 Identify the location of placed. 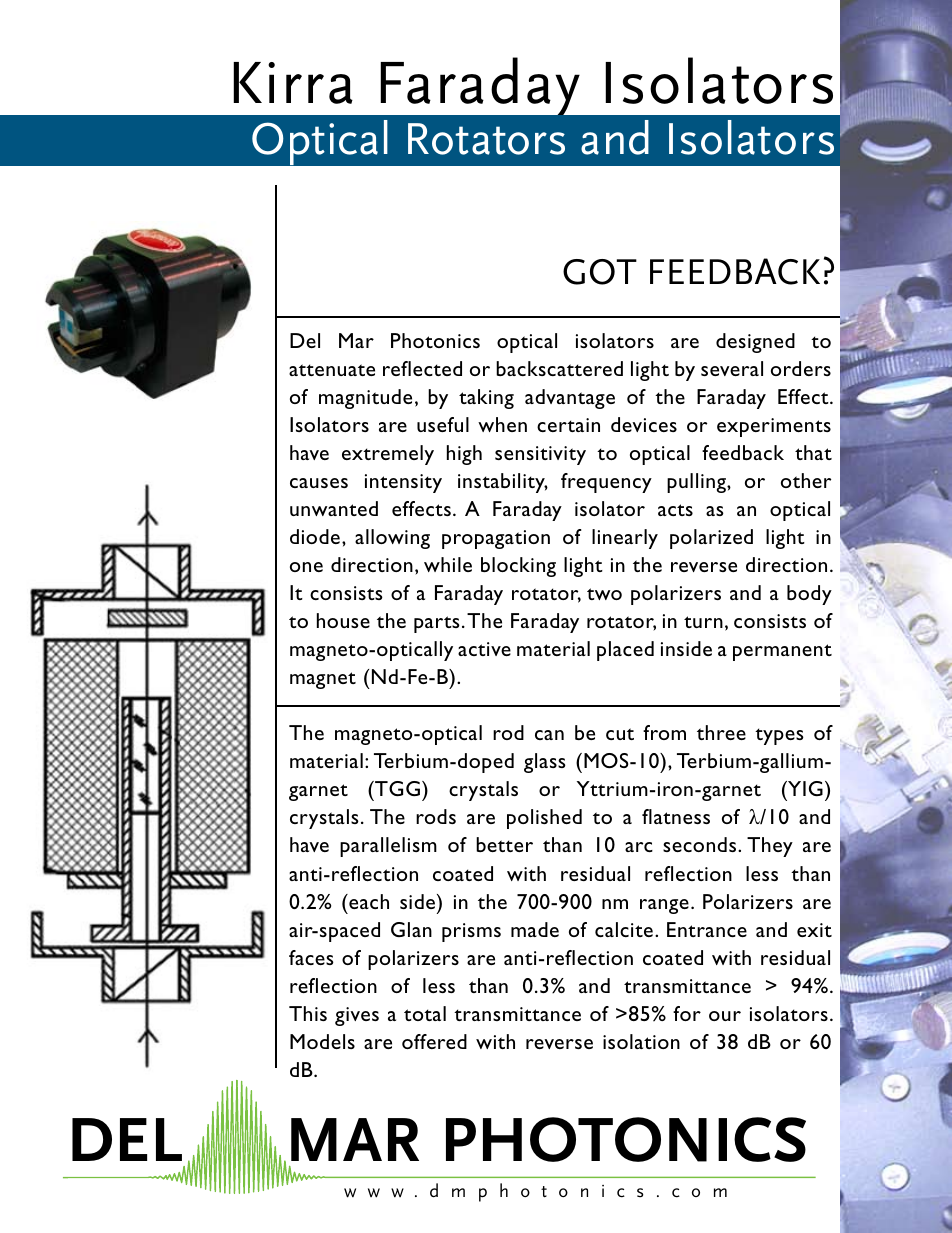
(625, 651).
